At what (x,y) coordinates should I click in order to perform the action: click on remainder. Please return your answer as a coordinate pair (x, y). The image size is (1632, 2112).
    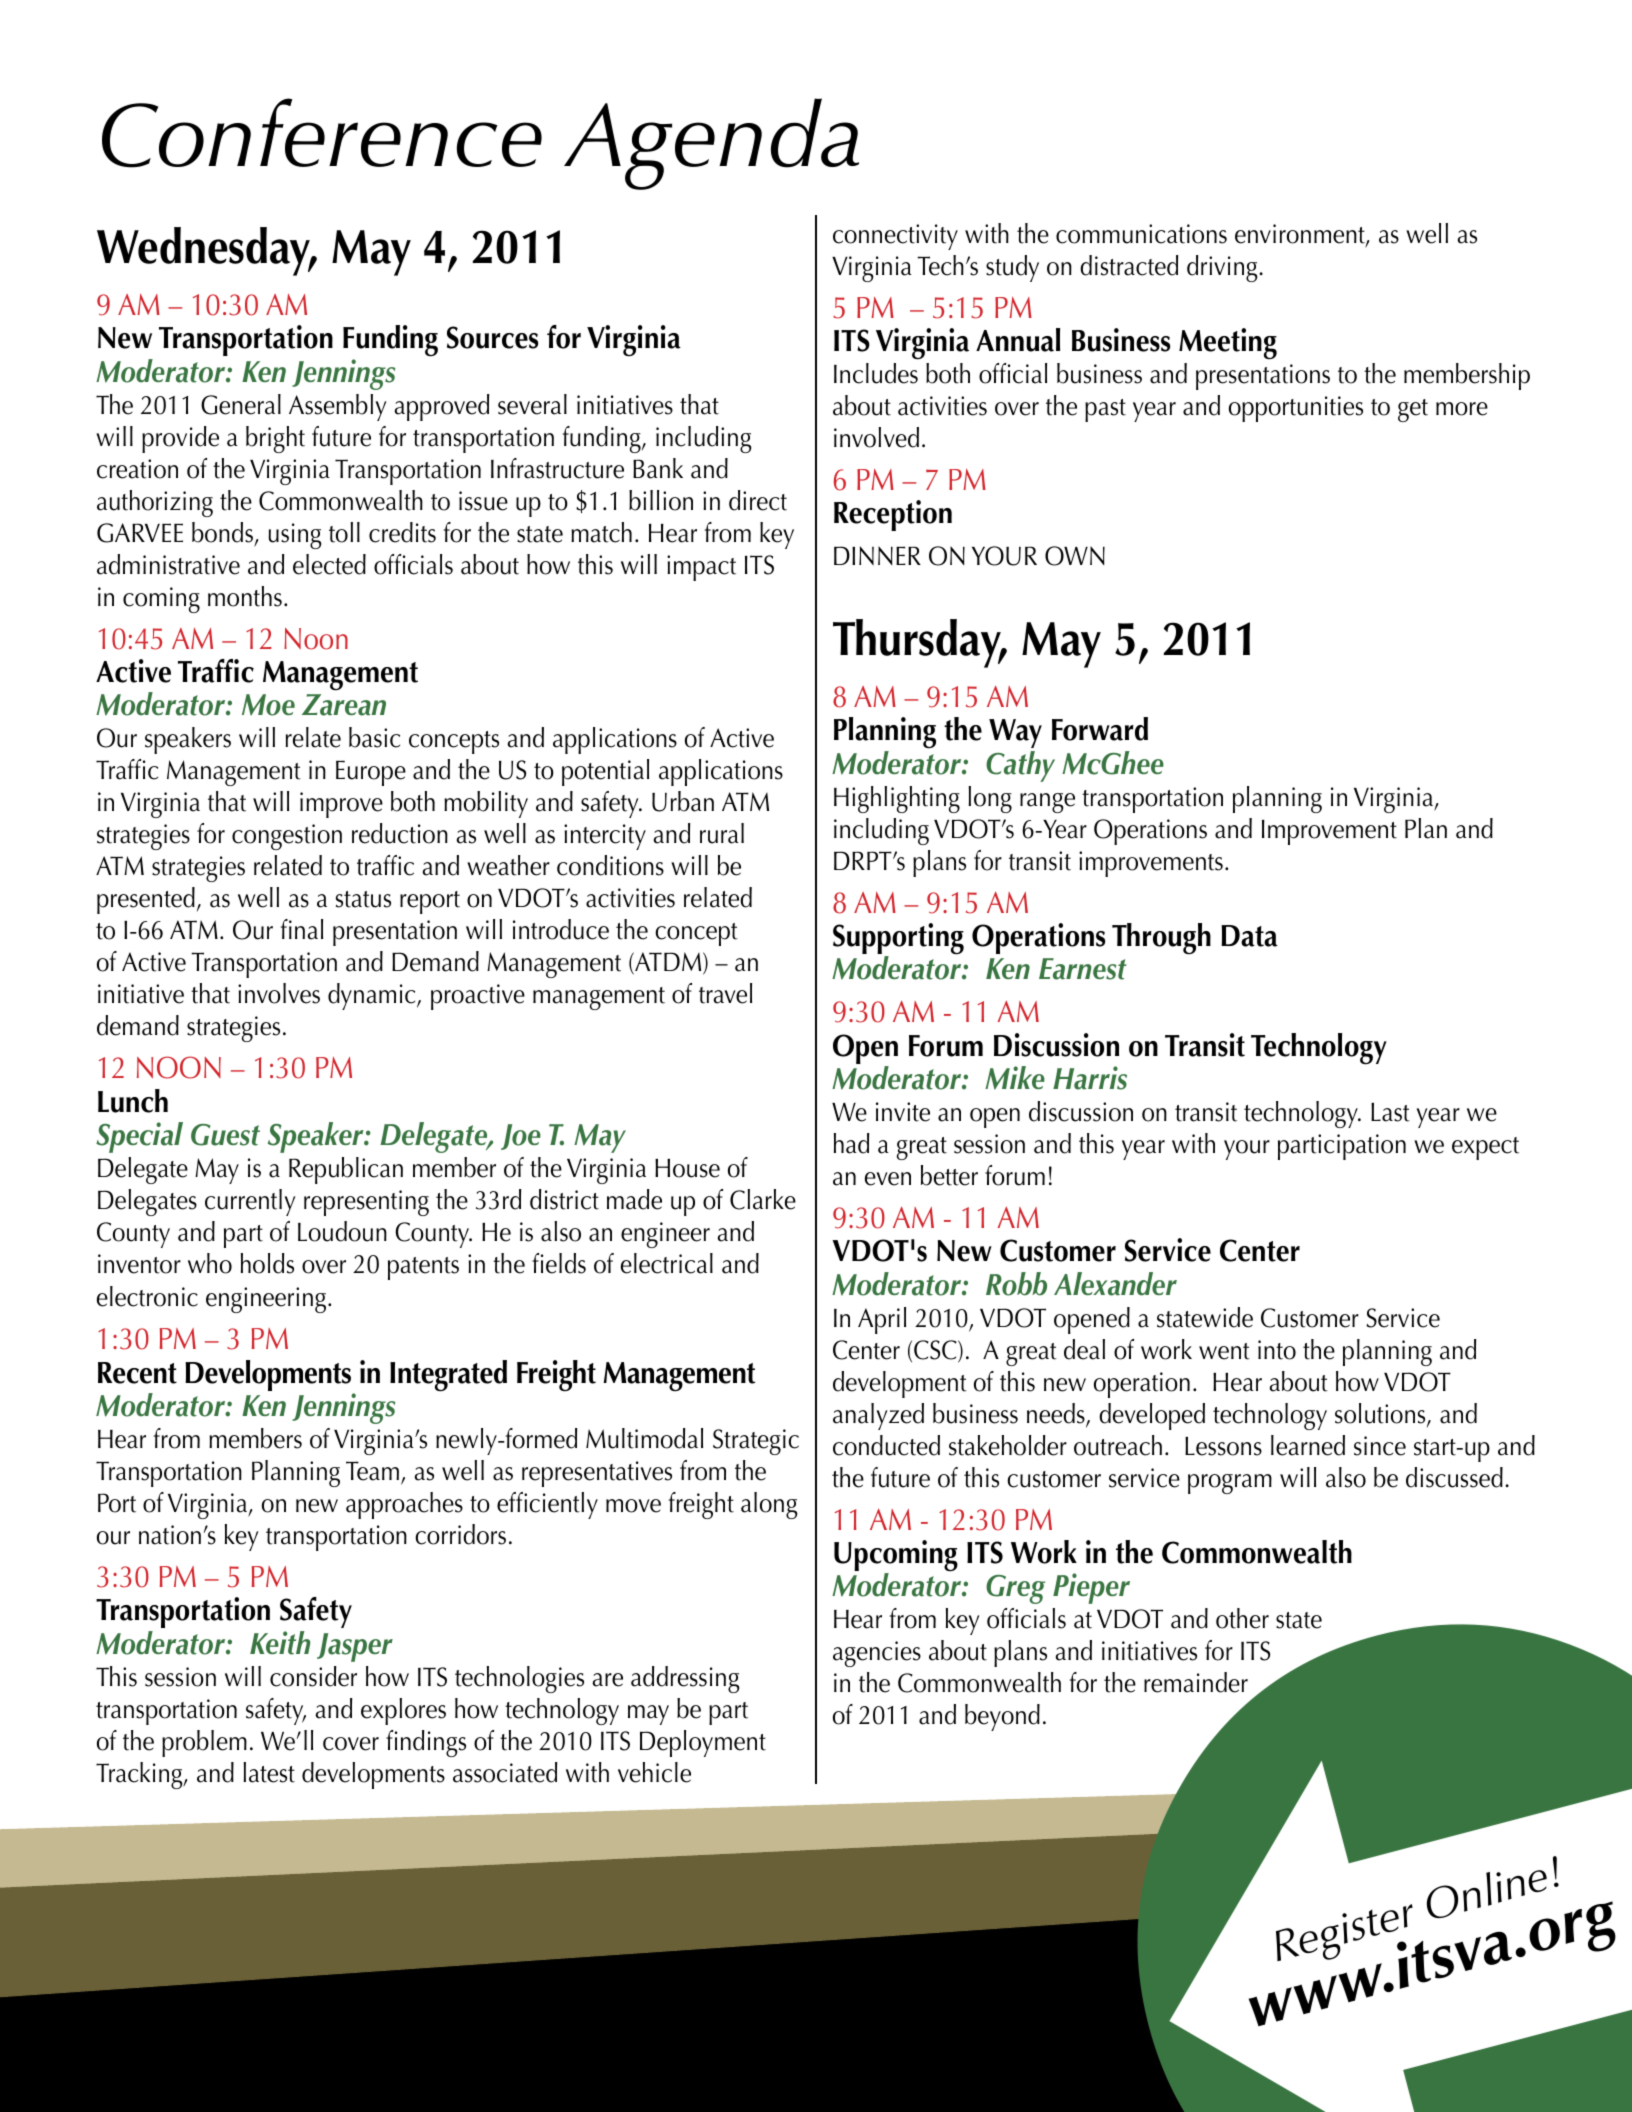
    Looking at the image, I should click on (1196, 1682).
